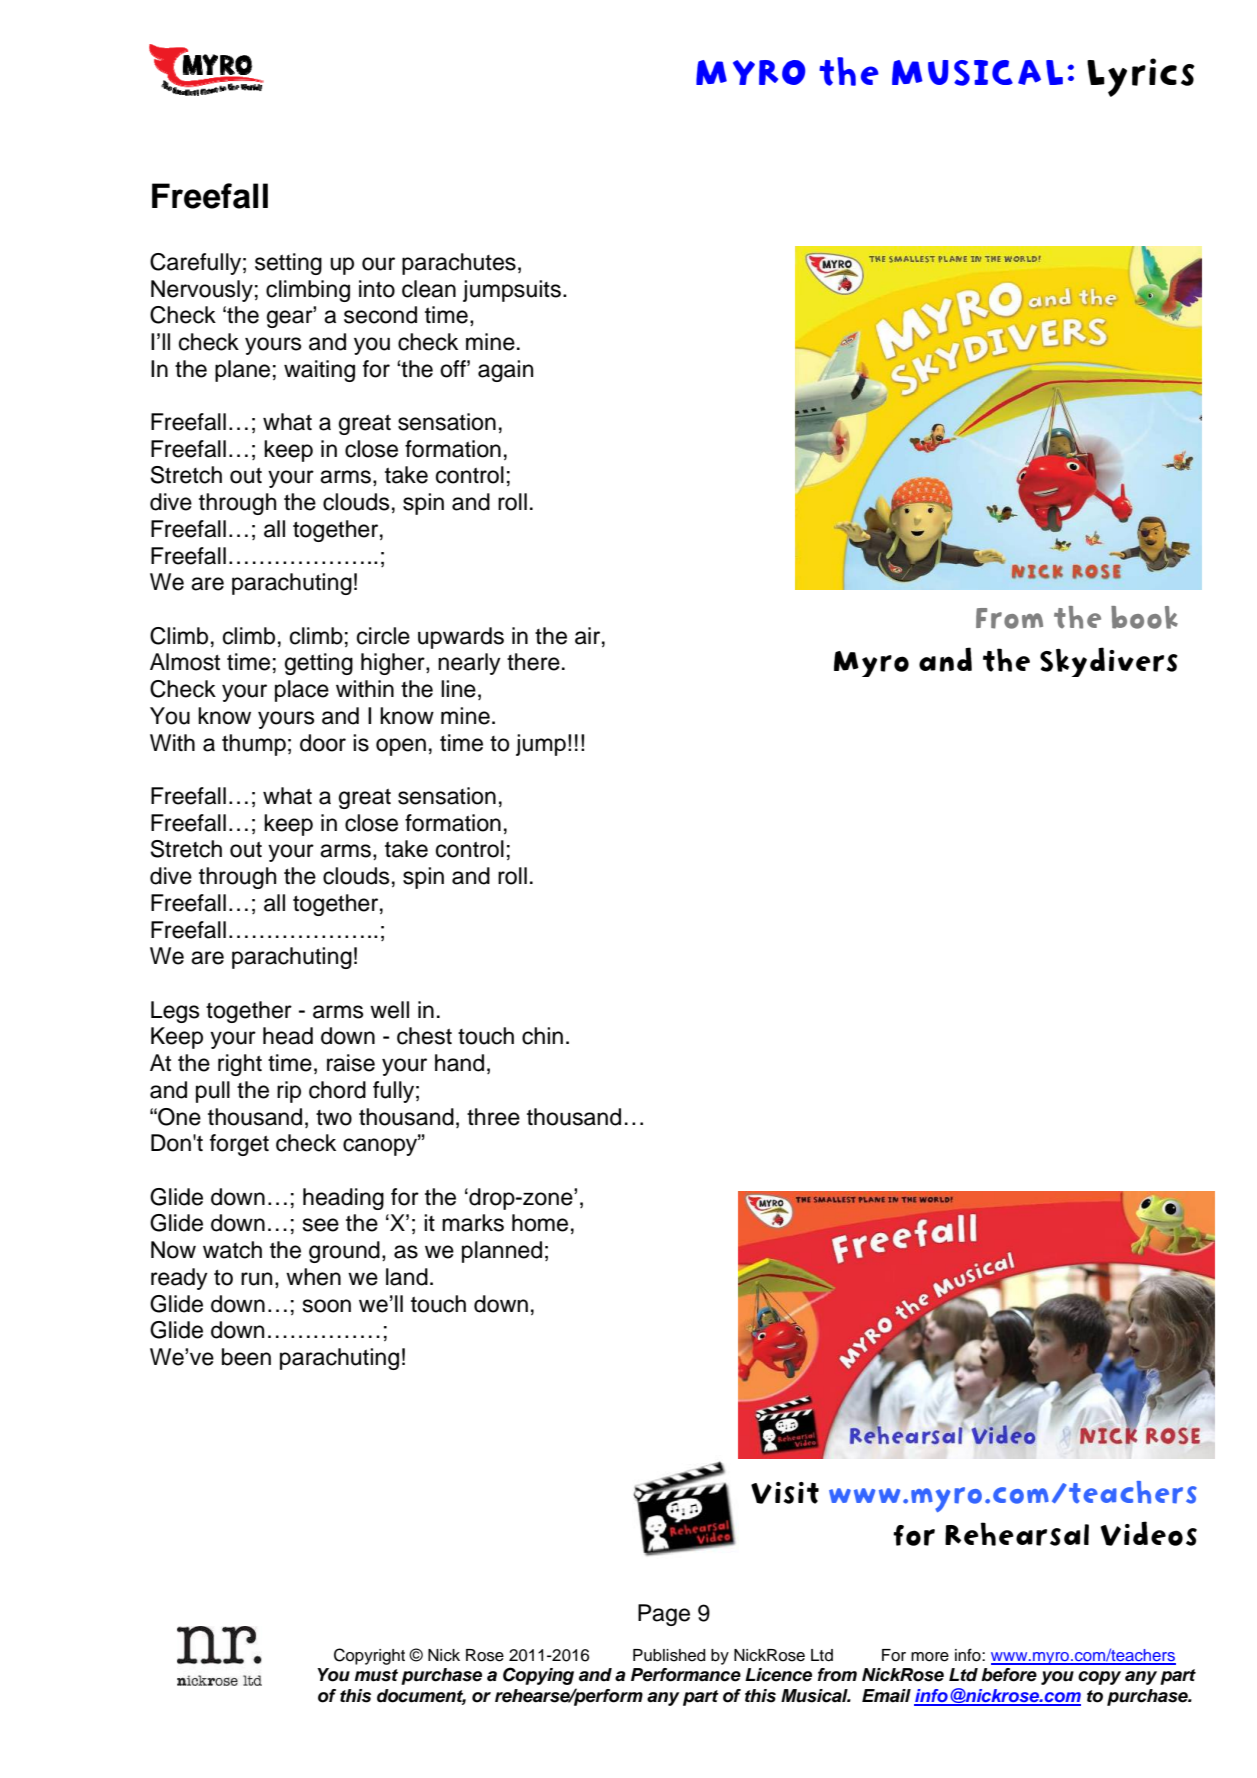 The image size is (1257, 1778). I want to click on Lyrics, so click(1141, 77).
